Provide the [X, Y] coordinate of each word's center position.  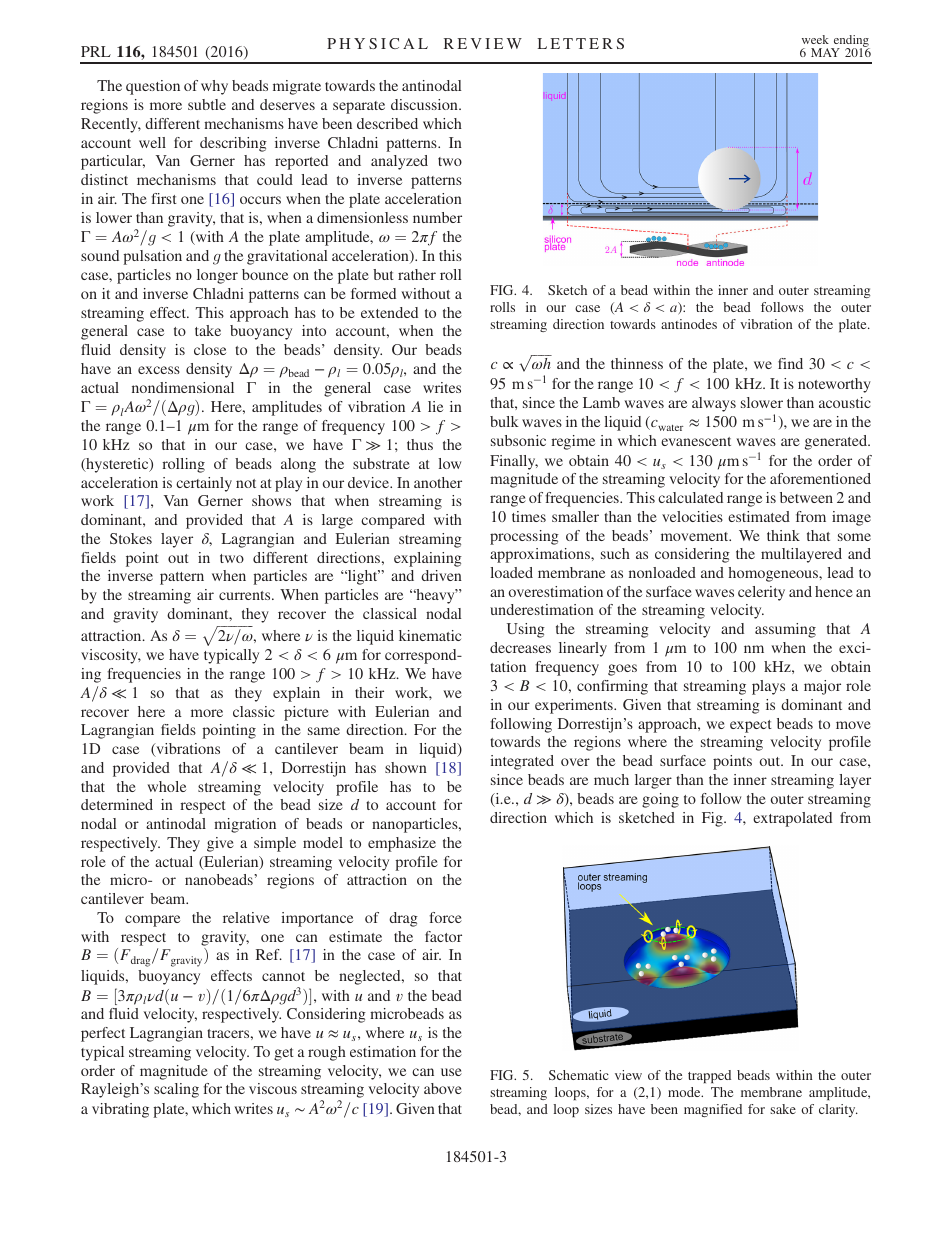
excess [159, 370]
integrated [522, 762]
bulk [504, 421]
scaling [176, 1090]
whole [166, 786]
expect [751, 726]
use [451, 1072]
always [714, 404]
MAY [825, 52]
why [214, 87]
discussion [425, 104]
